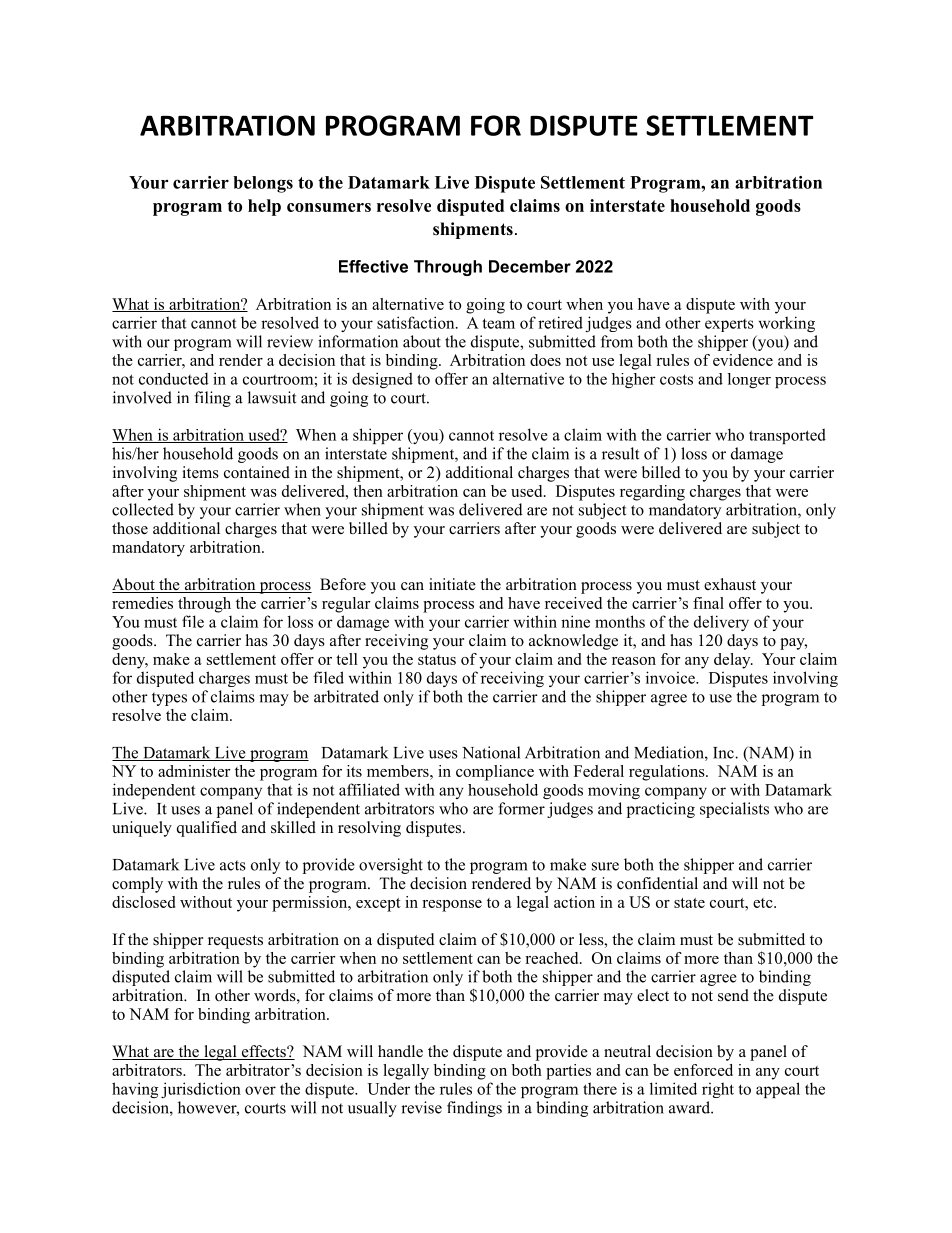  I want to click on jurisdiction, so click(201, 1090).
